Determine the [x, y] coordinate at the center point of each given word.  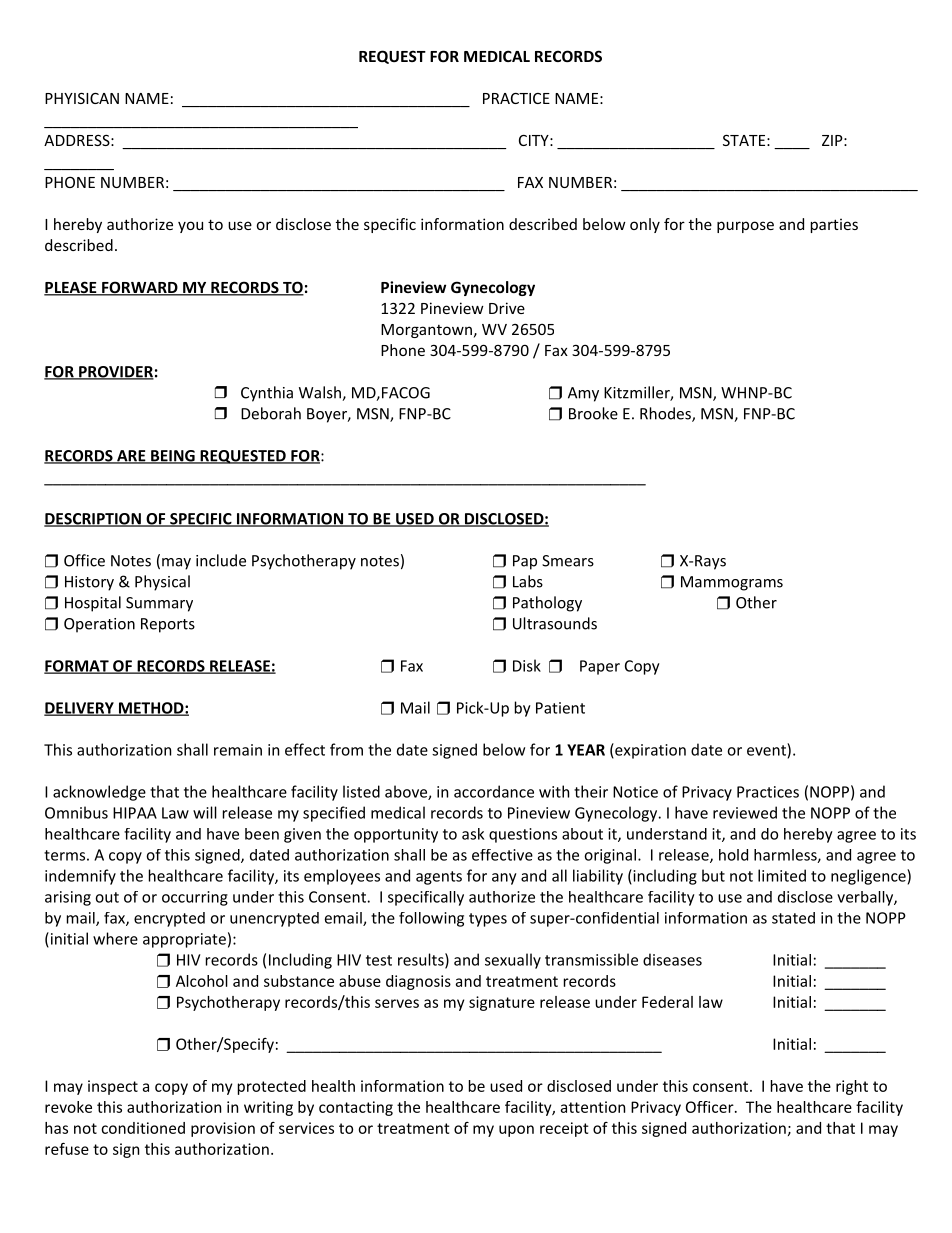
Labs [528, 581]
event [767, 749]
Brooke [593, 413]
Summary [159, 604]
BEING [172, 457]
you [190, 227]
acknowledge [99, 793]
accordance [494, 791]
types [488, 920]
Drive [507, 308]
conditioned [143, 1128]
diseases [672, 959]
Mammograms [732, 583]
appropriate [184, 940]
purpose [745, 227]
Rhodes [666, 414]
